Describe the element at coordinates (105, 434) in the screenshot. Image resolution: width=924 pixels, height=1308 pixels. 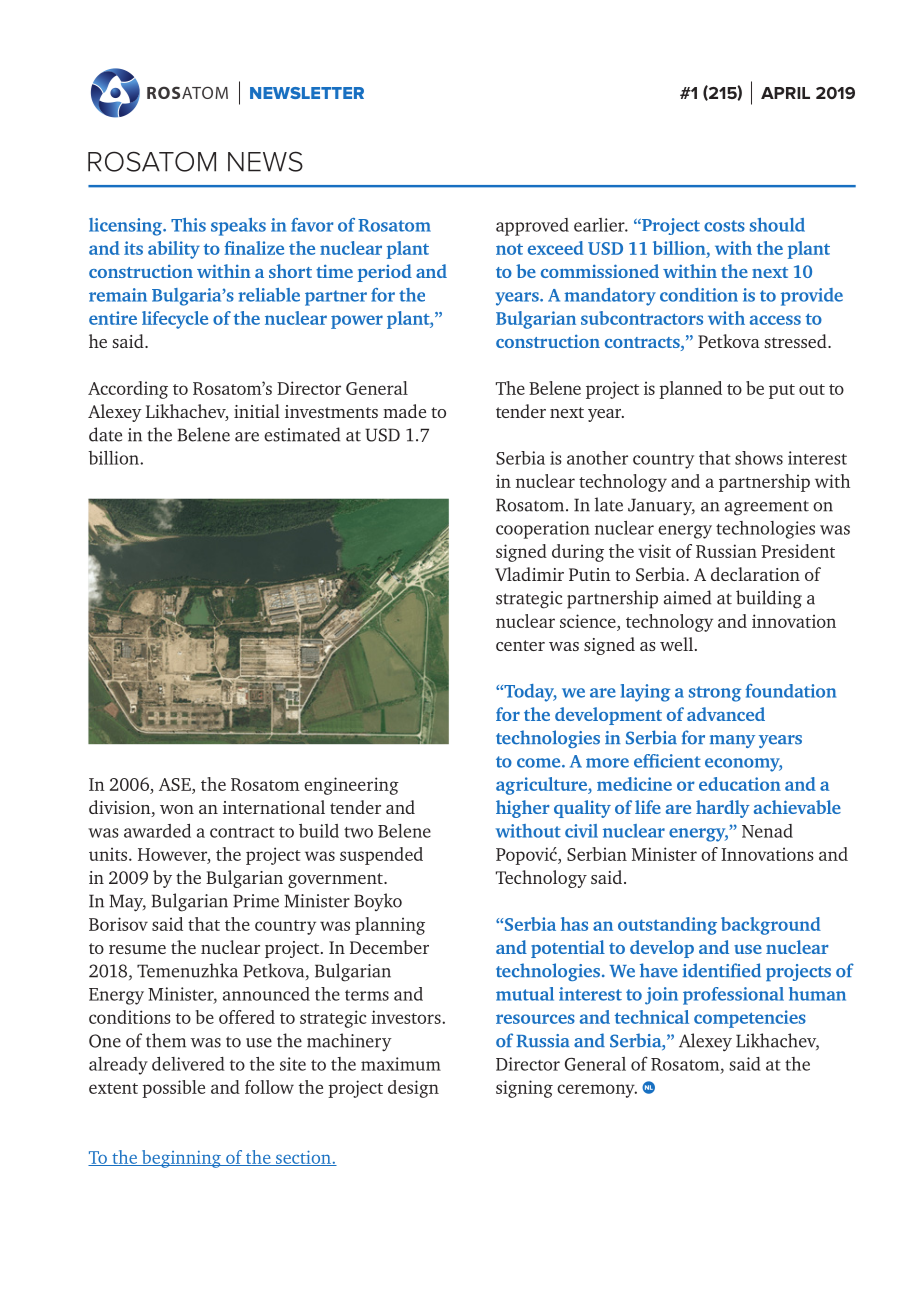
I see `date` at that location.
